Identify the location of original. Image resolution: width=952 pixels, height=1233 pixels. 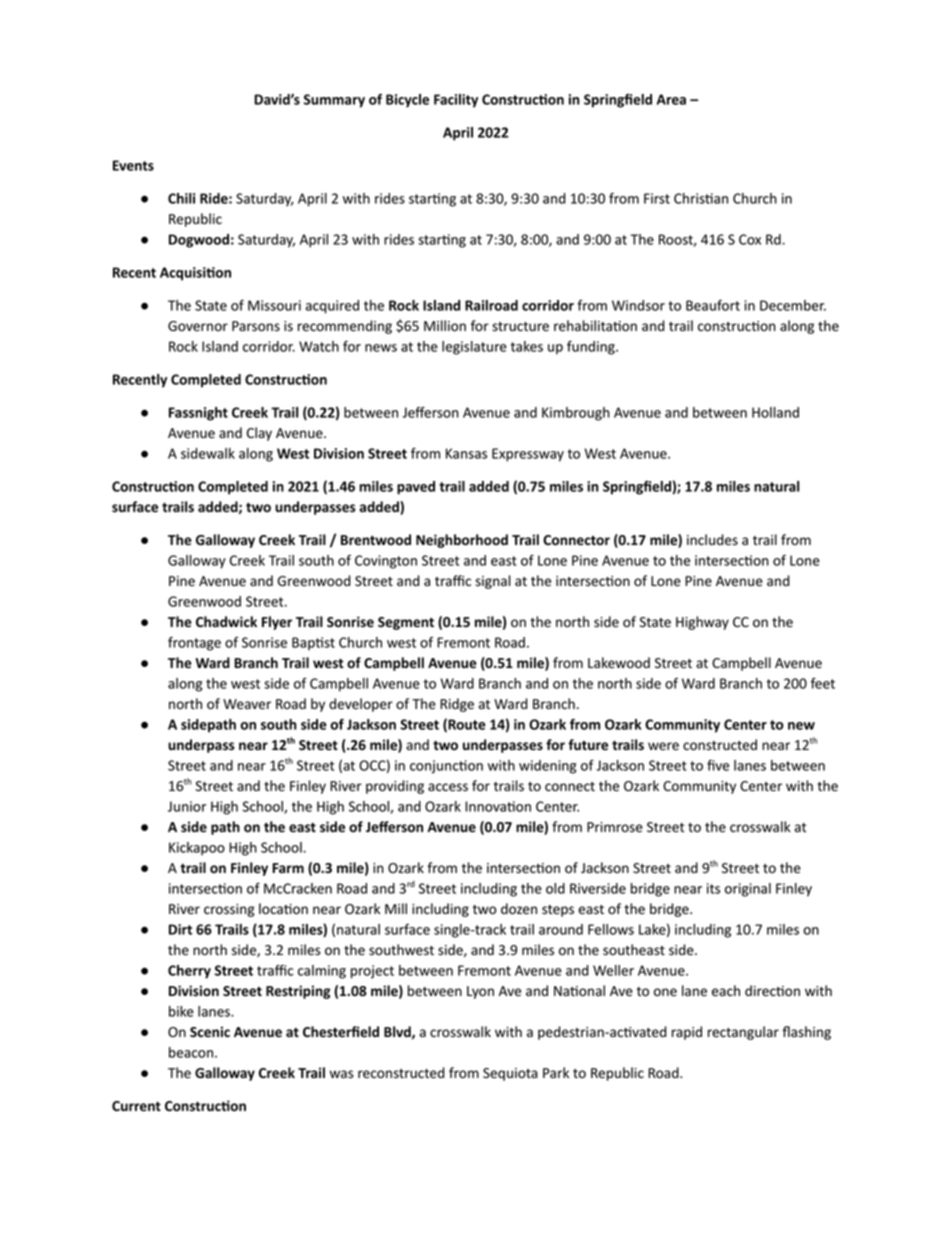
(748, 890).
